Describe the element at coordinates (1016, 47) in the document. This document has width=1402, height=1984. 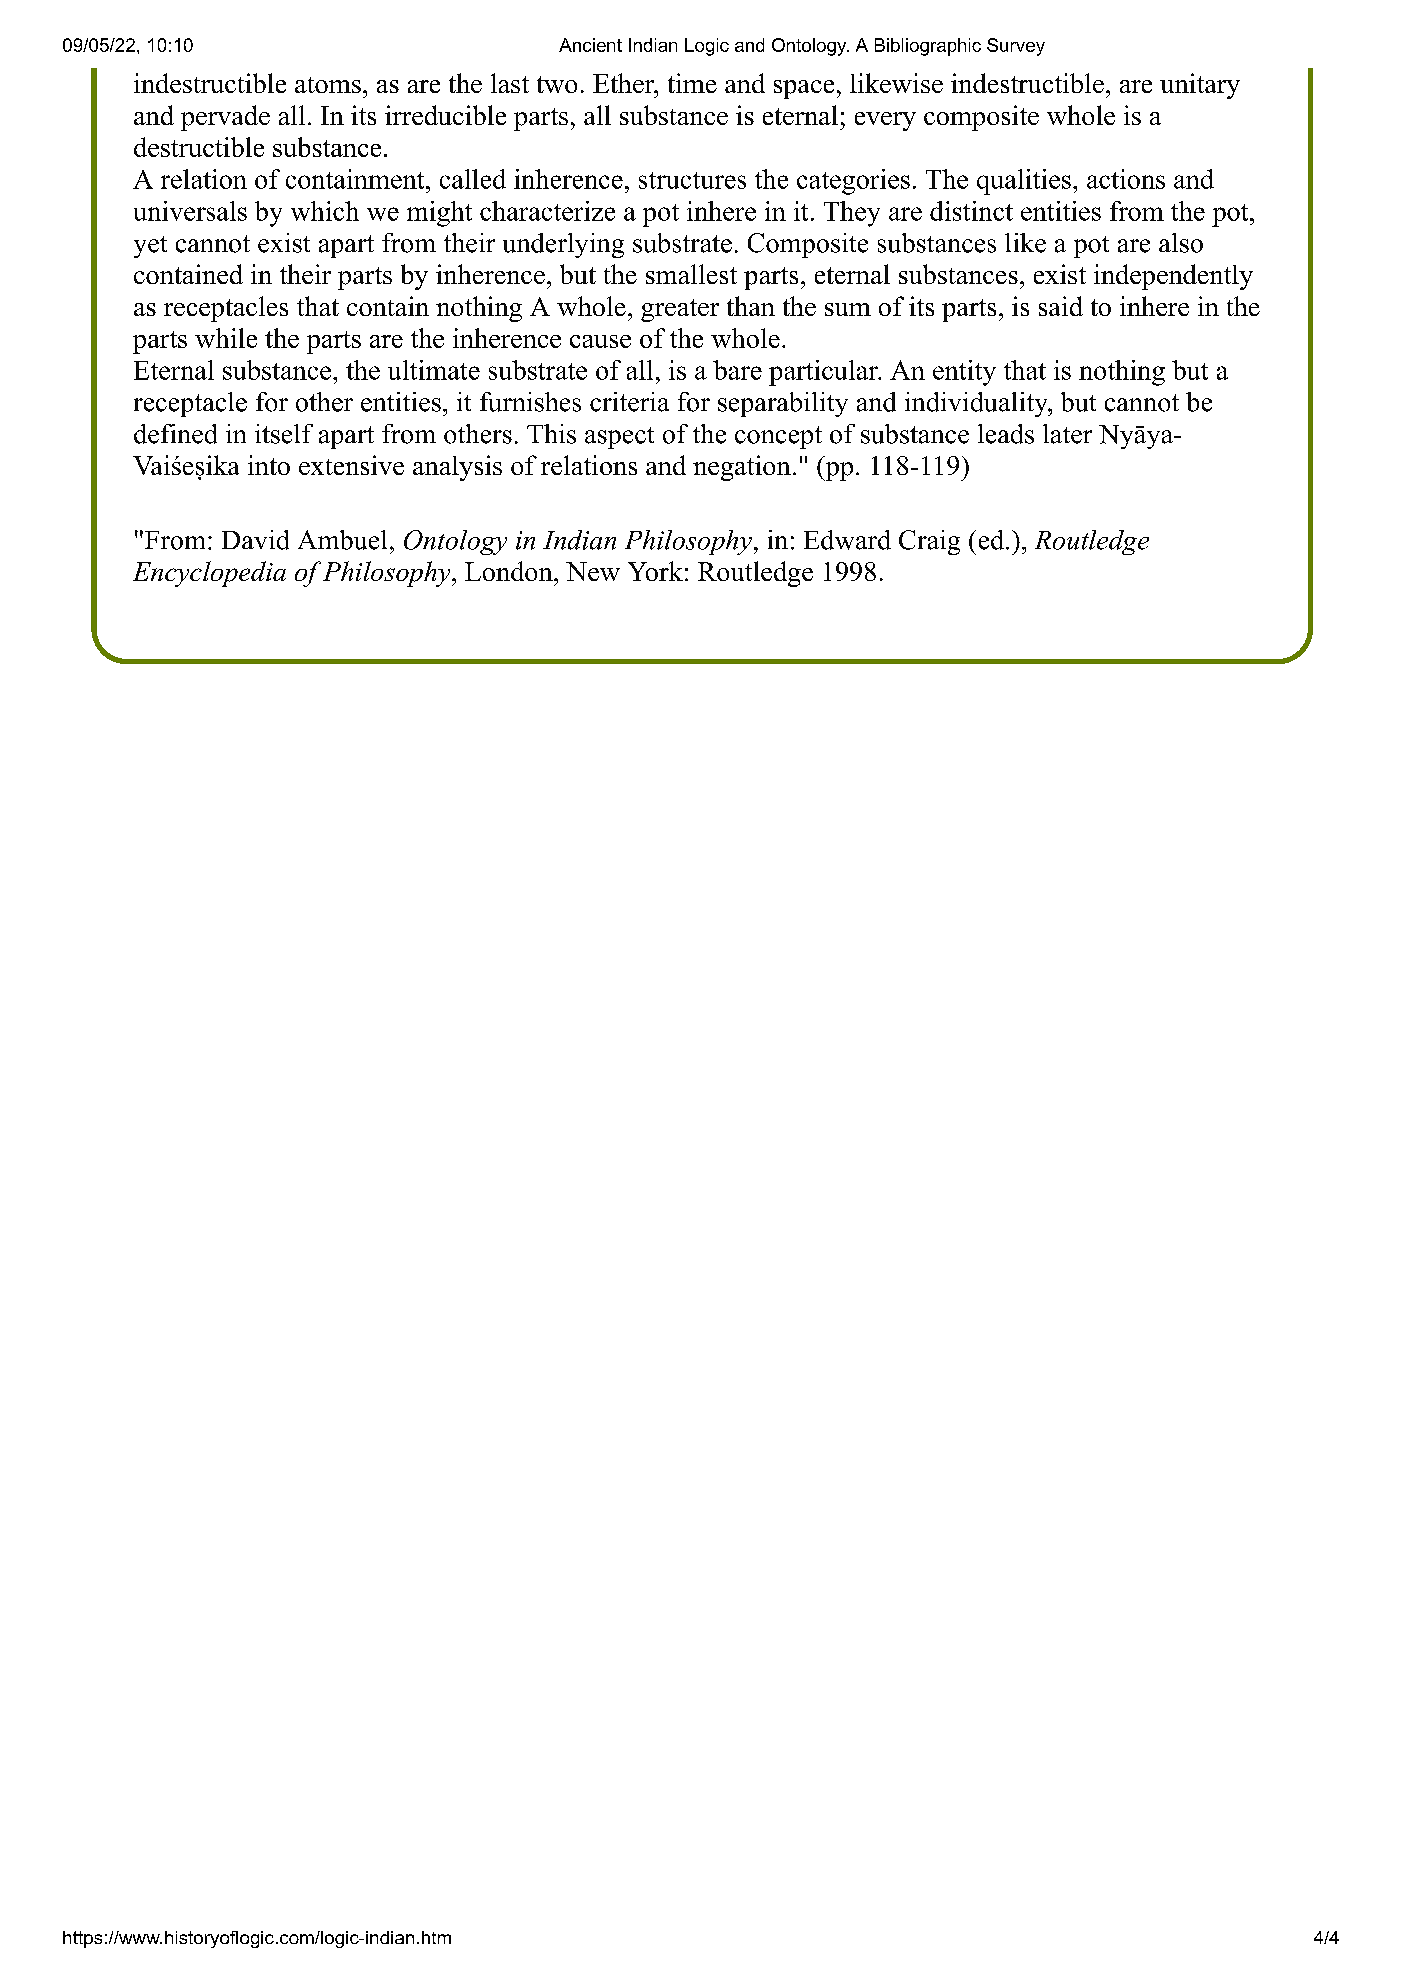
I see `Survey` at that location.
